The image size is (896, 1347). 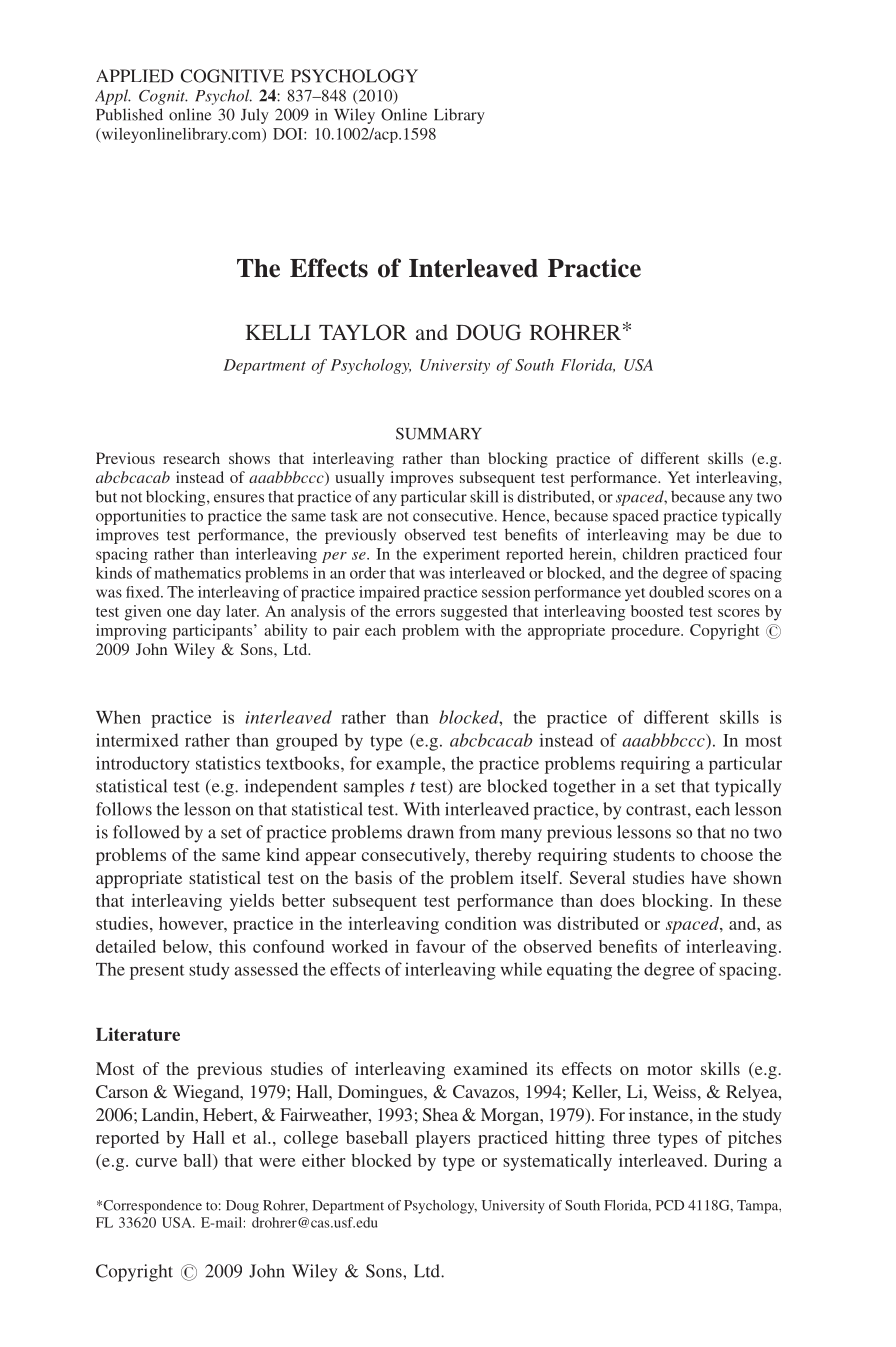 I want to click on curve, so click(x=156, y=1162).
